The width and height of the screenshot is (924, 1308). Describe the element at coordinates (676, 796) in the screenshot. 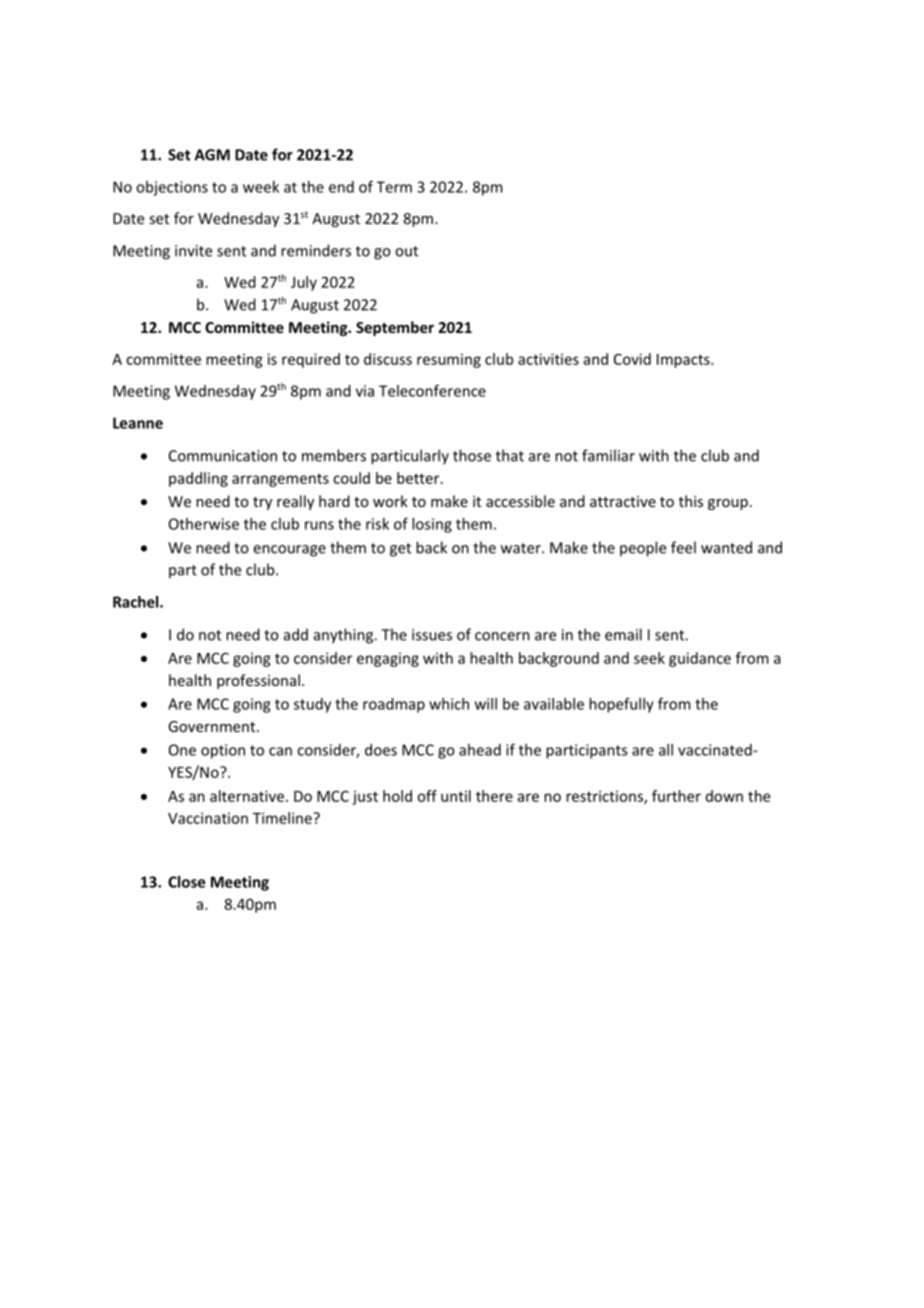

I see `further` at that location.
